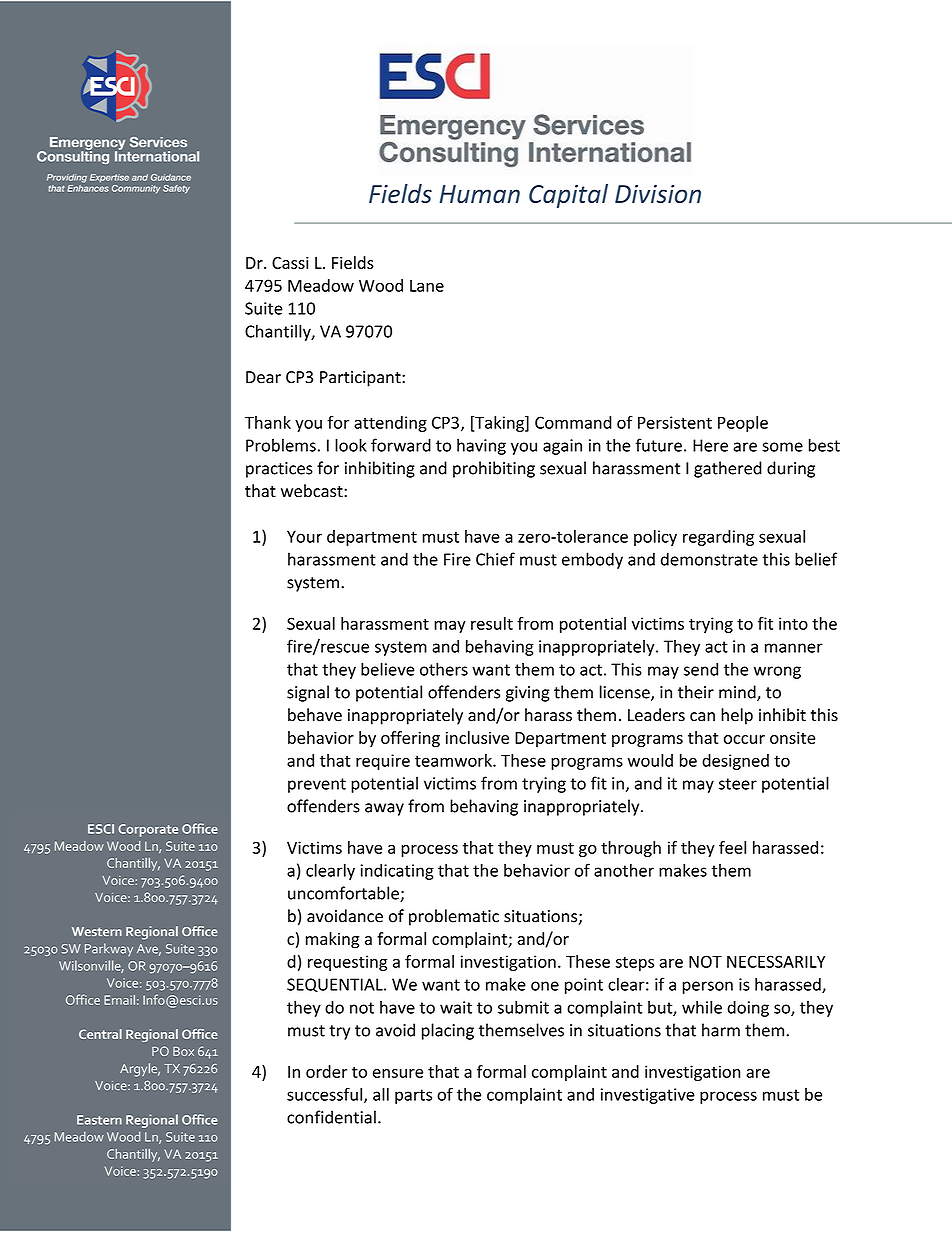 This document has width=952, height=1233. I want to click on problematic, so click(454, 917).
